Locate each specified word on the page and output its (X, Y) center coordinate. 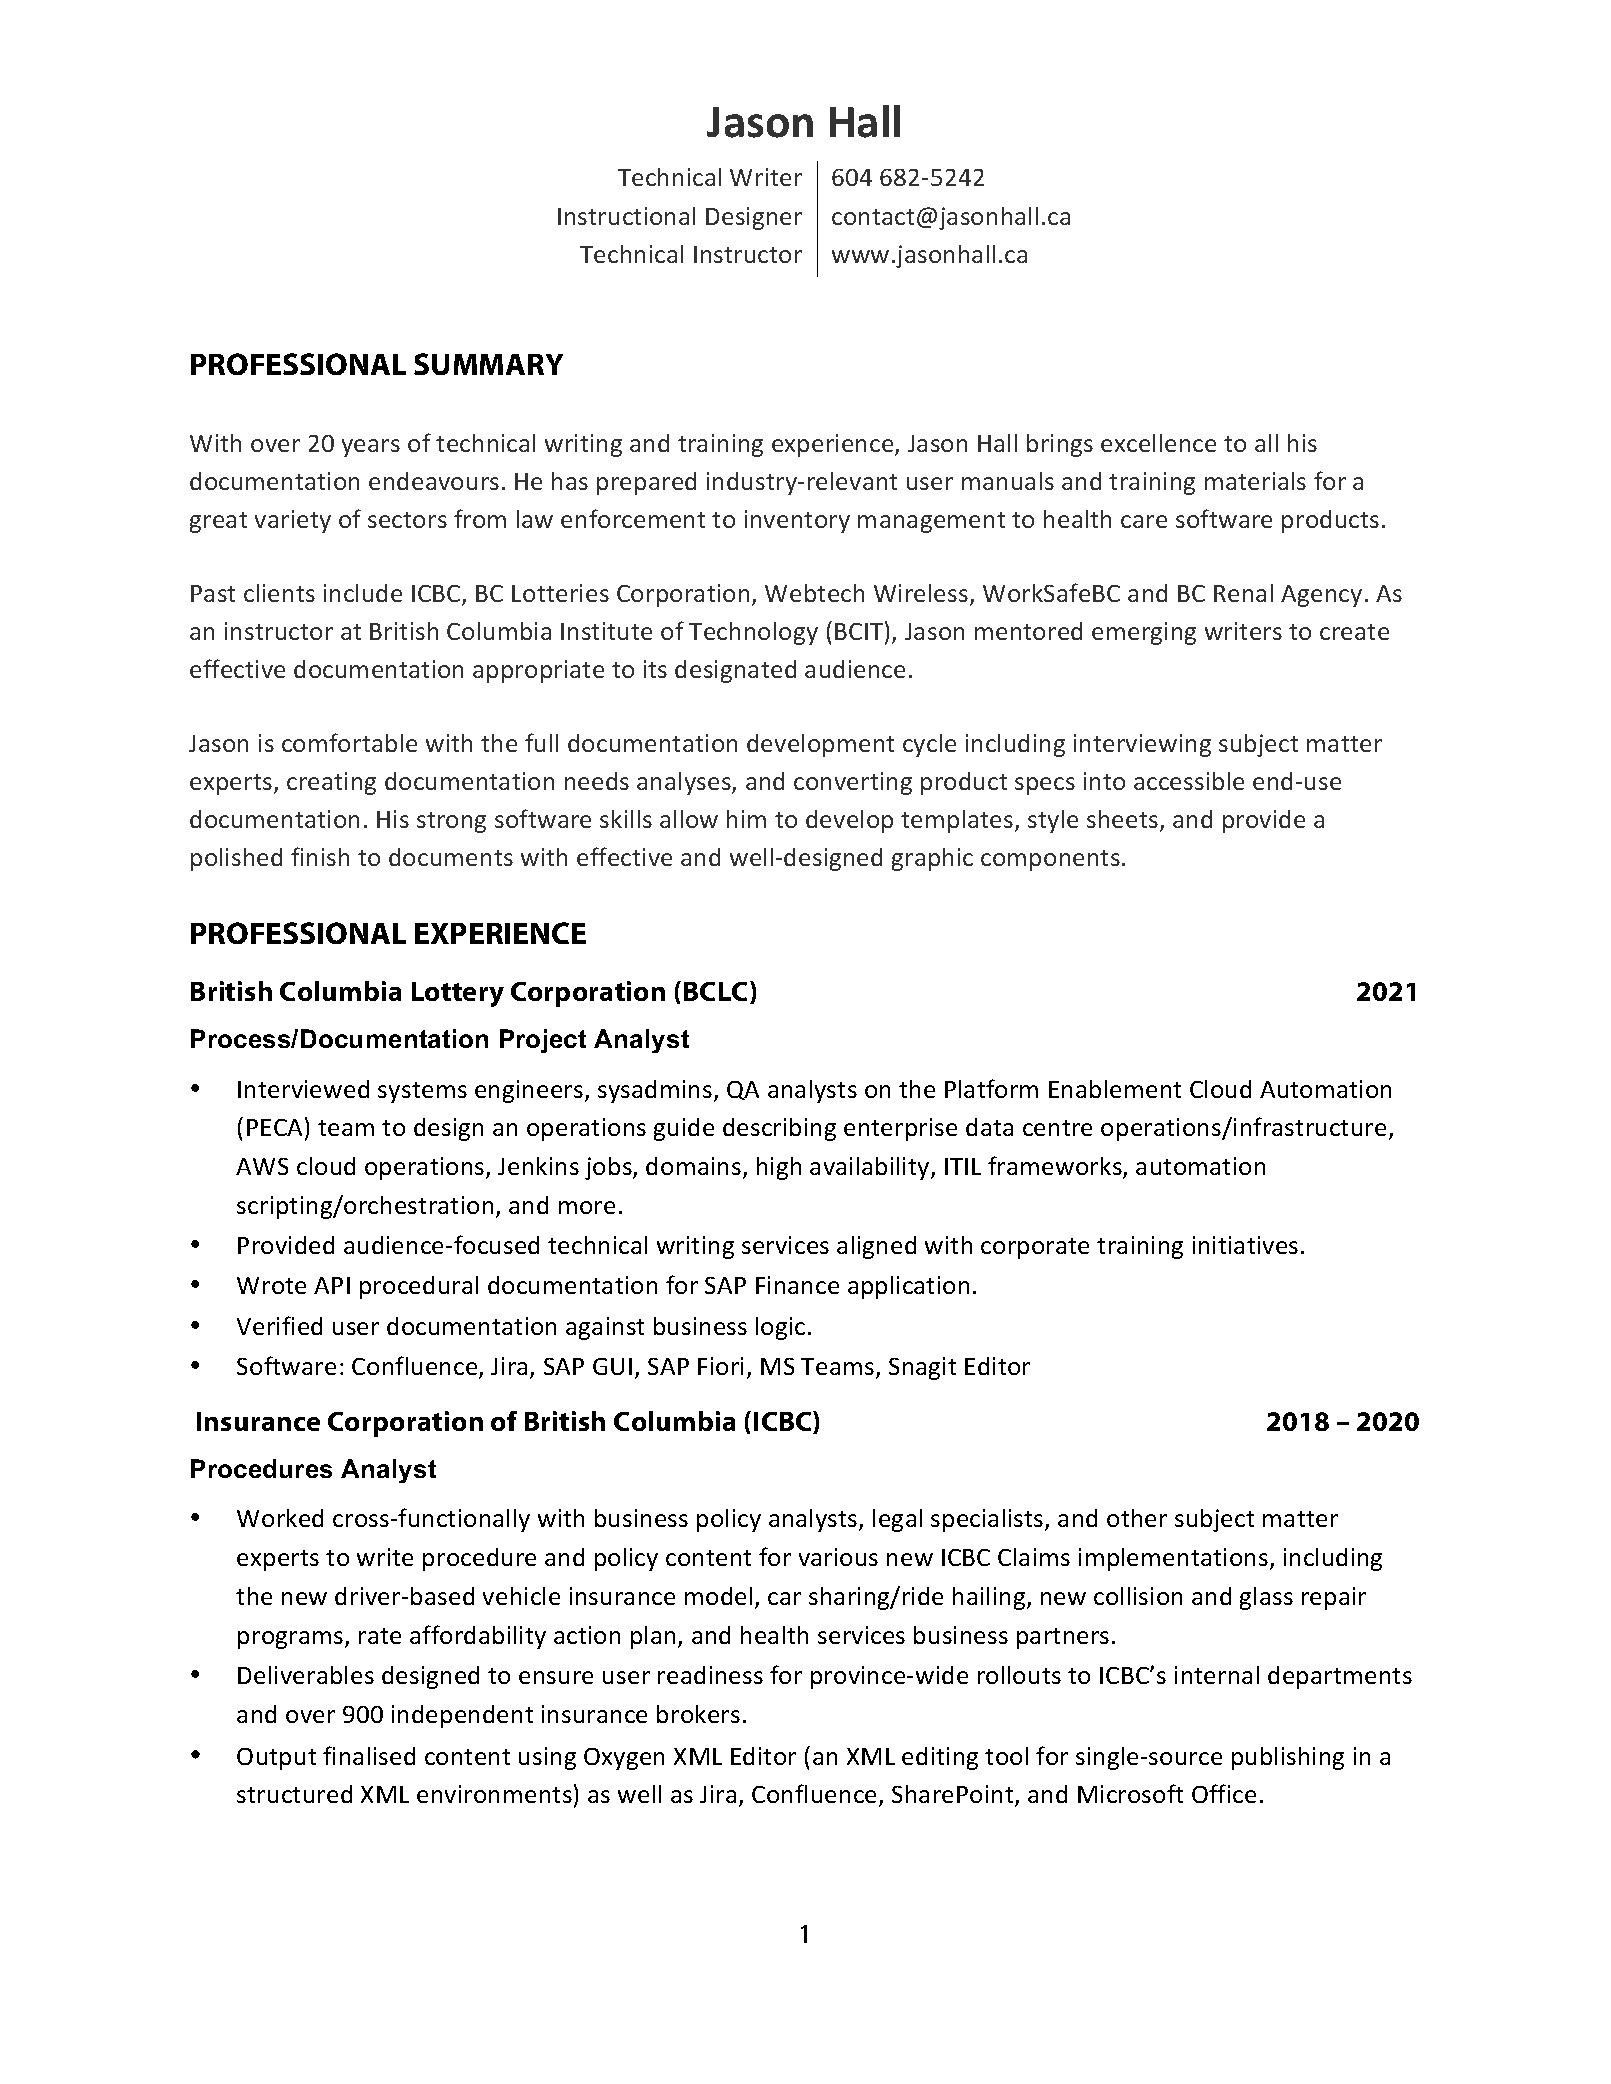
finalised (369, 1755)
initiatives (1245, 1245)
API (332, 1285)
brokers (698, 1714)
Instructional (626, 216)
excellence (1158, 443)
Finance (797, 1285)
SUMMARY (488, 364)
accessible (1189, 781)
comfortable (349, 742)
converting (853, 783)
